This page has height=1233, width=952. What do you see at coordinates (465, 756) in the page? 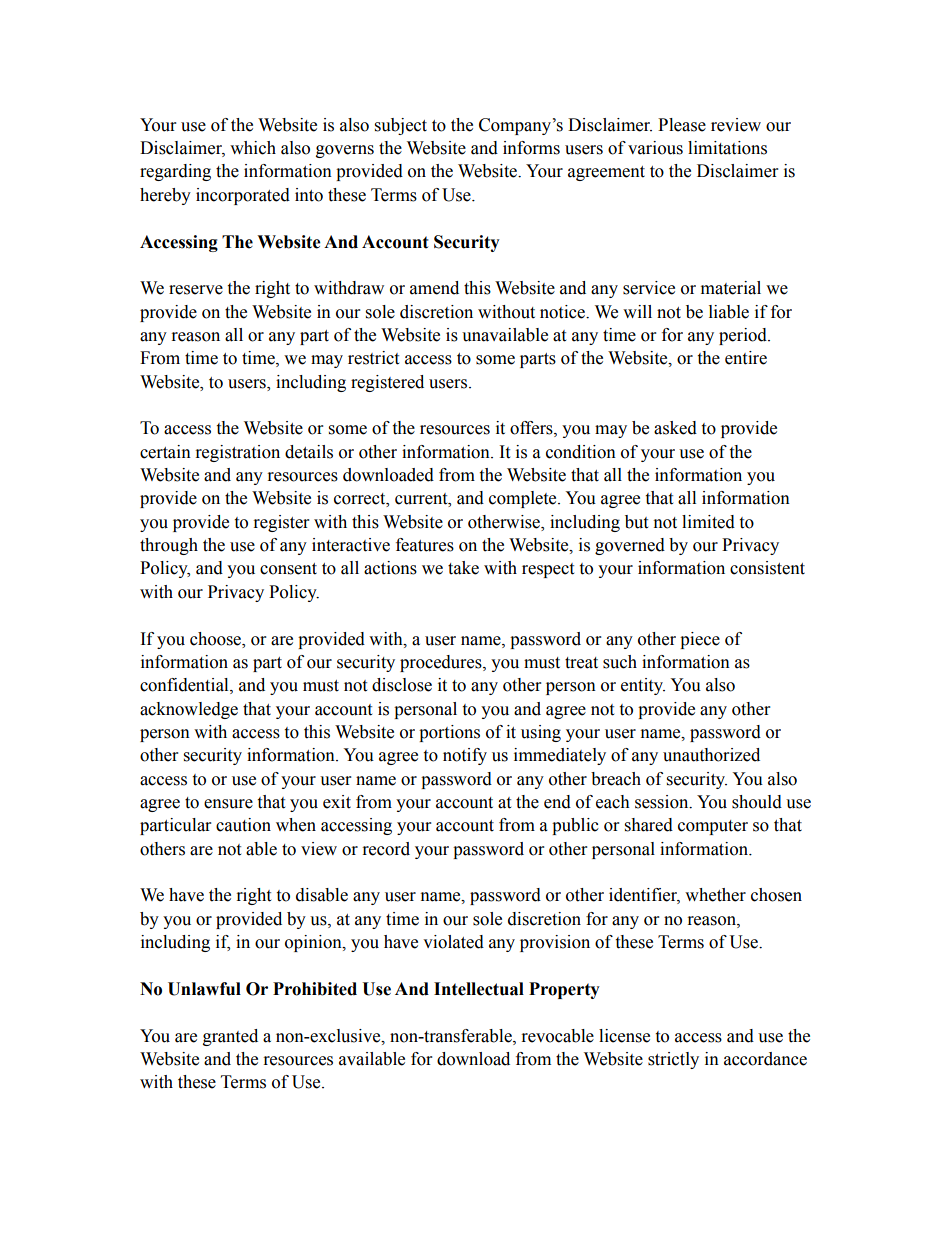
I see `notify` at bounding box center [465, 756].
